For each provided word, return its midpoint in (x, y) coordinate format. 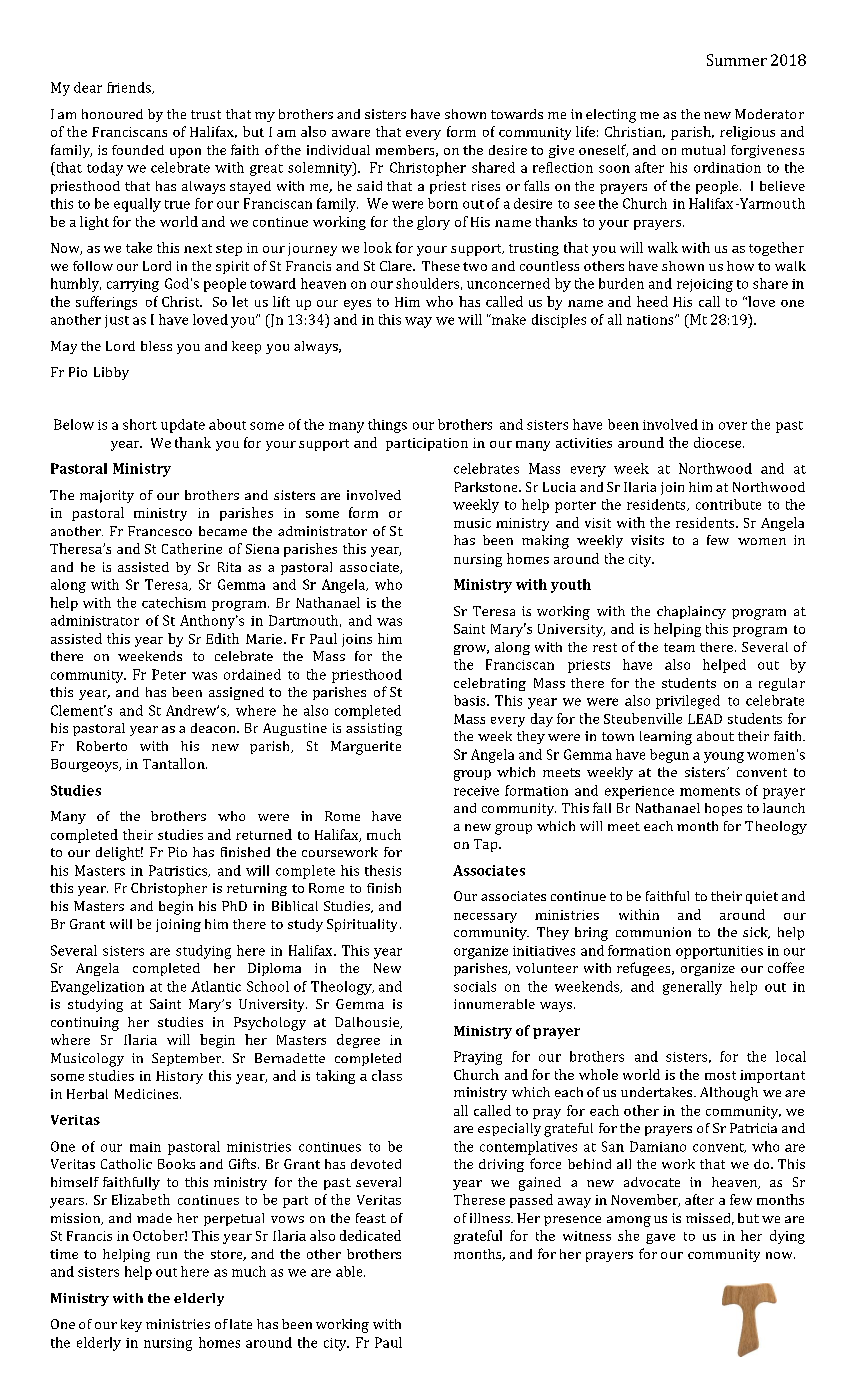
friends (130, 88)
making (545, 542)
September (188, 1059)
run (167, 1255)
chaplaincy (691, 612)
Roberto (102, 746)
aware (351, 133)
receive (476, 791)
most (720, 1075)
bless (156, 346)
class (387, 1075)
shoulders (427, 283)
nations (651, 320)
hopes (723, 809)
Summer (737, 60)
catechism (174, 602)
